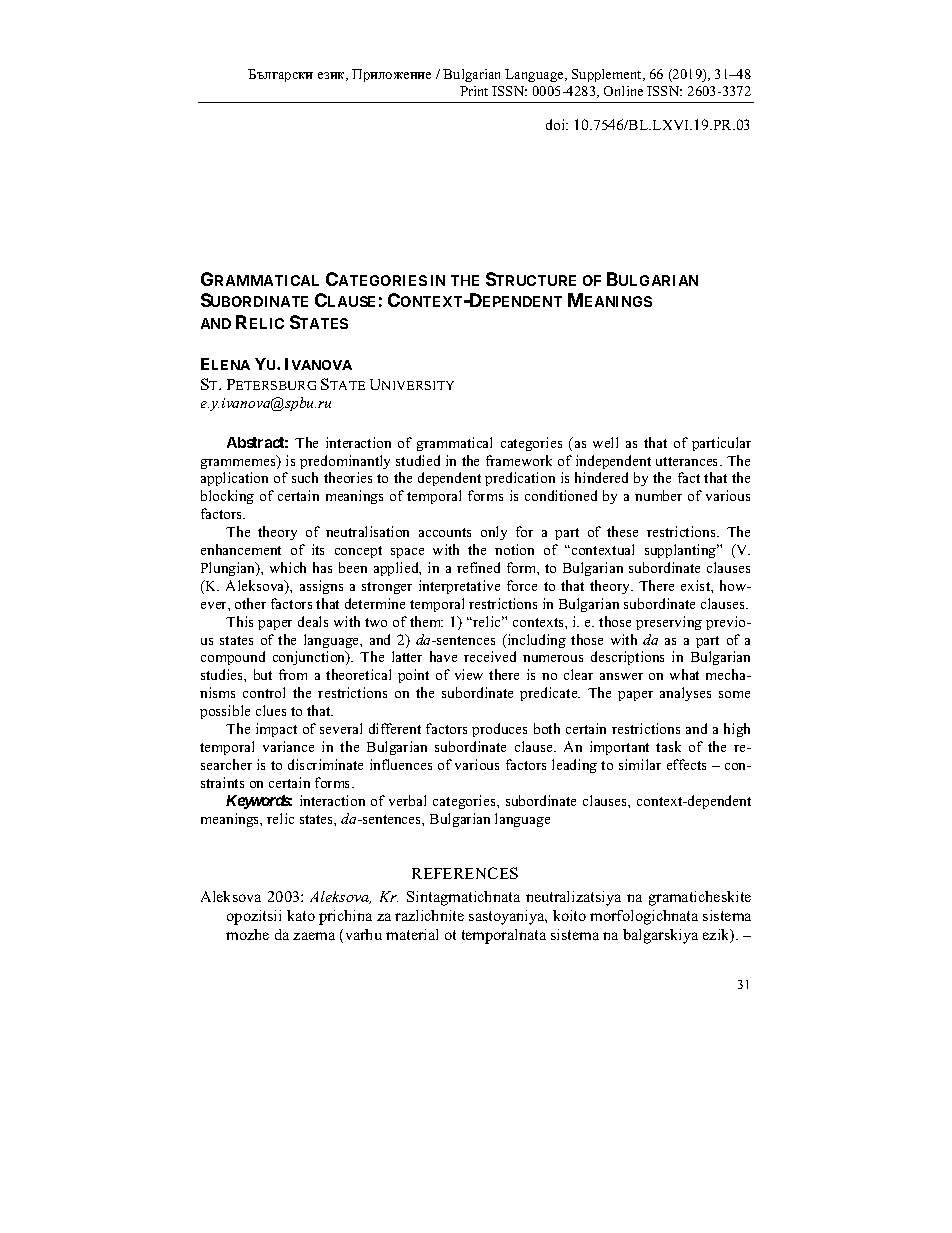 The width and height of the screenshot is (952, 1233). Describe the element at coordinates (623, 91) in the screenshot. I see `Online` at that location.
